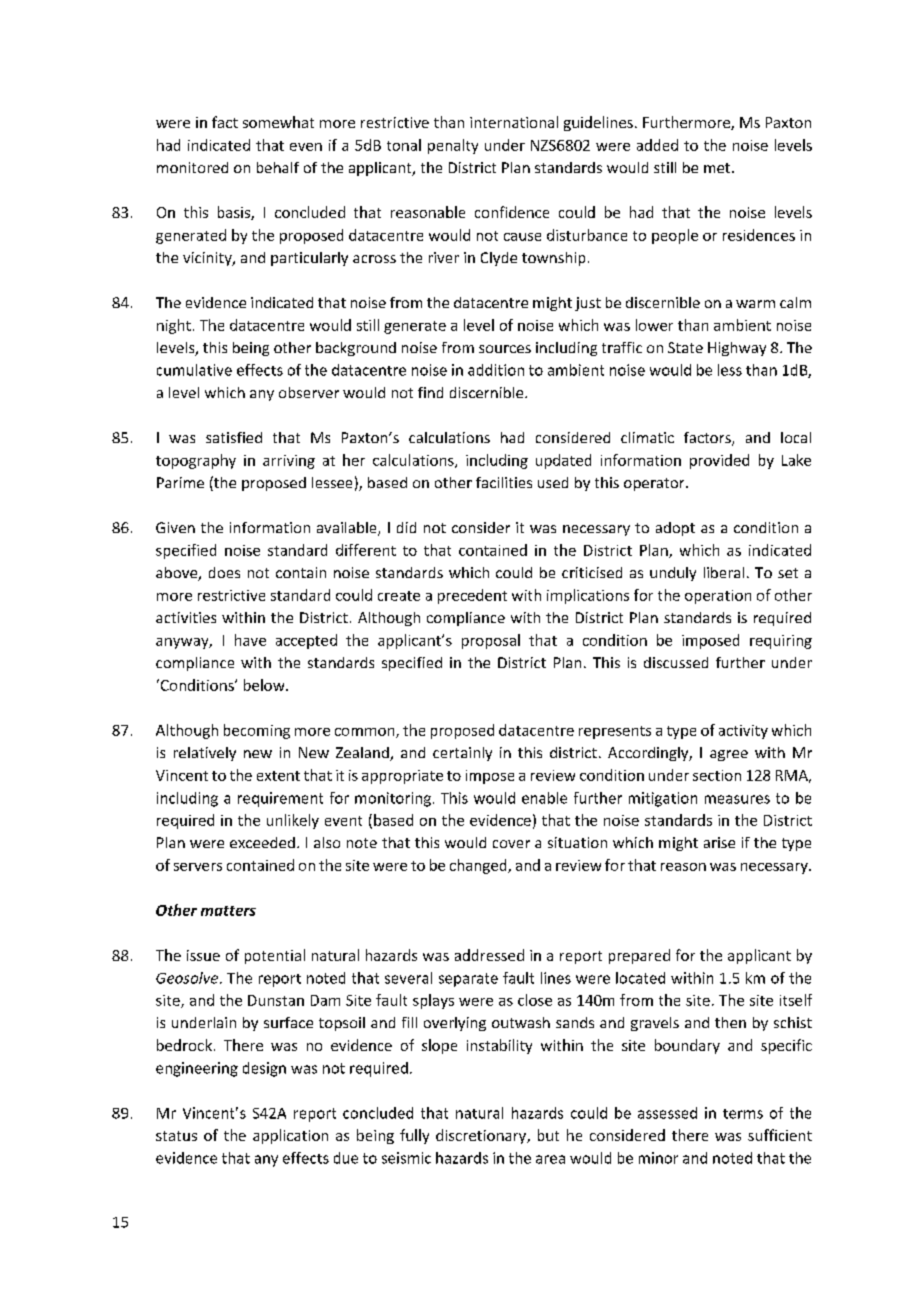 Image resolution: width=924 pixels, height=1308 pixels. What do you see at coordinates (743, 1114) in the page?
I see `terms` at bounding box center [743, 1114].
